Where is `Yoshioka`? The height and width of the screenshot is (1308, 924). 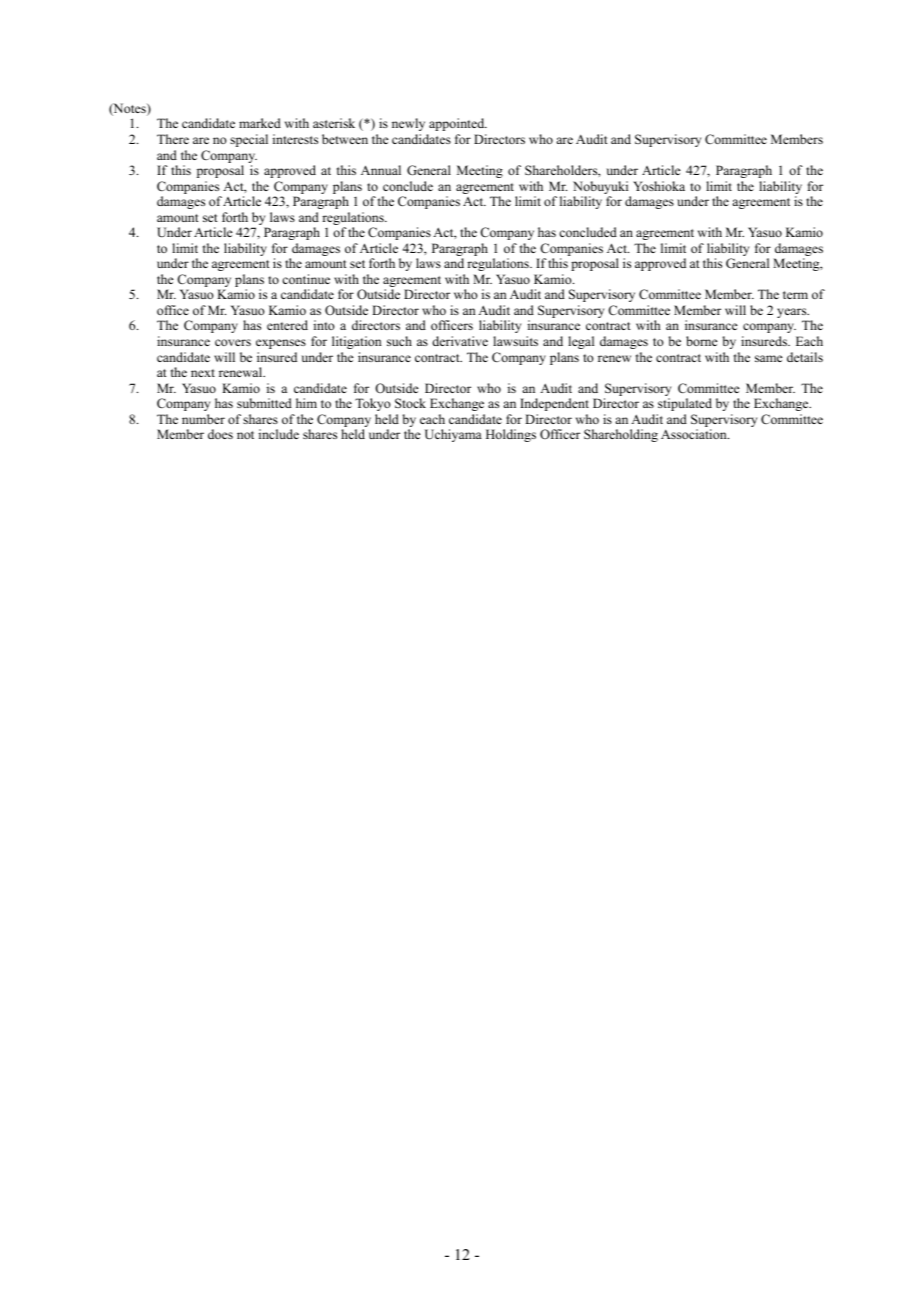 Yoshioka is located at coordinates (659, 186).
